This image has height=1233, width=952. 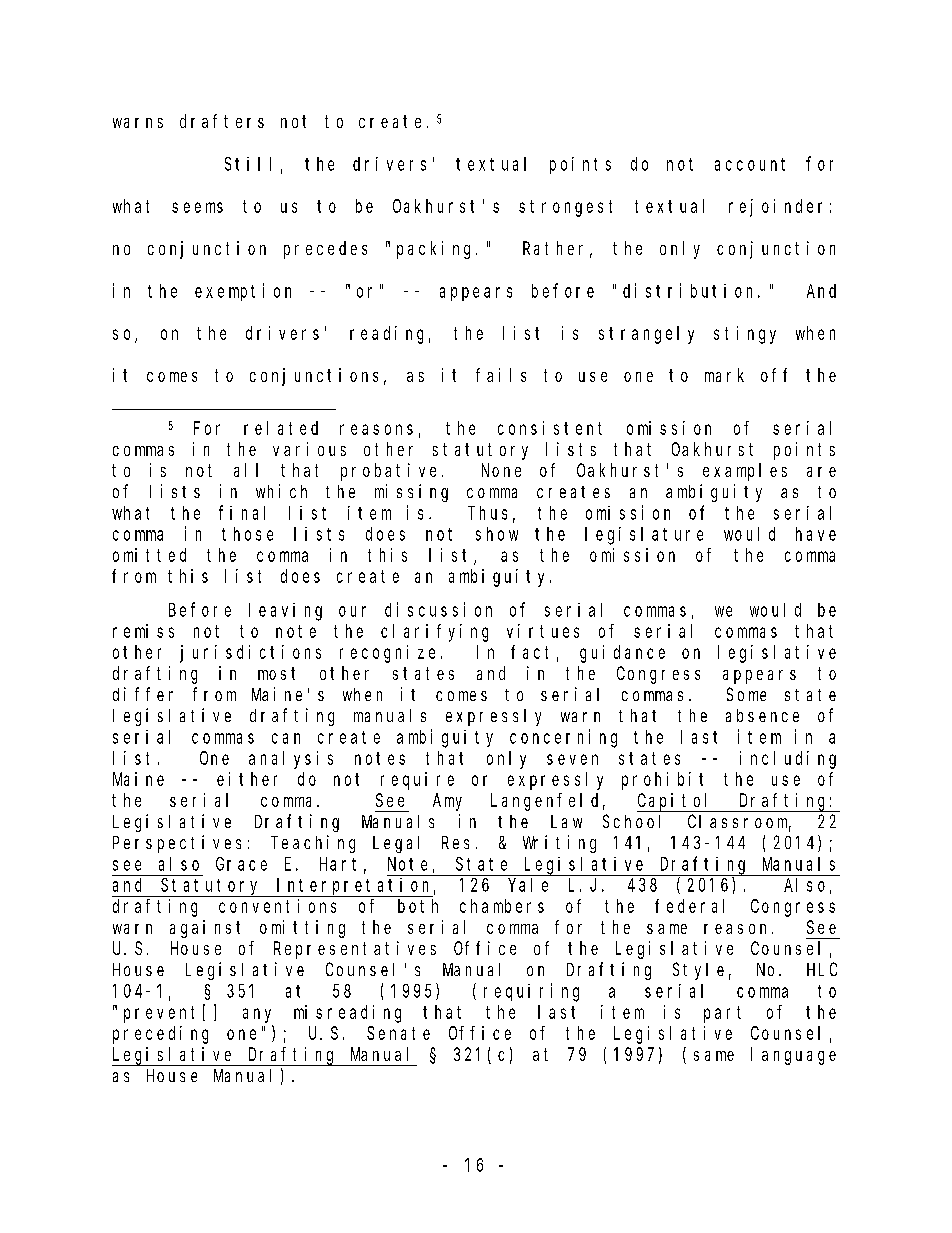 What do you see at coordinates (309, 449) in the image?
I see `various` at bounding box center [309, 449].
